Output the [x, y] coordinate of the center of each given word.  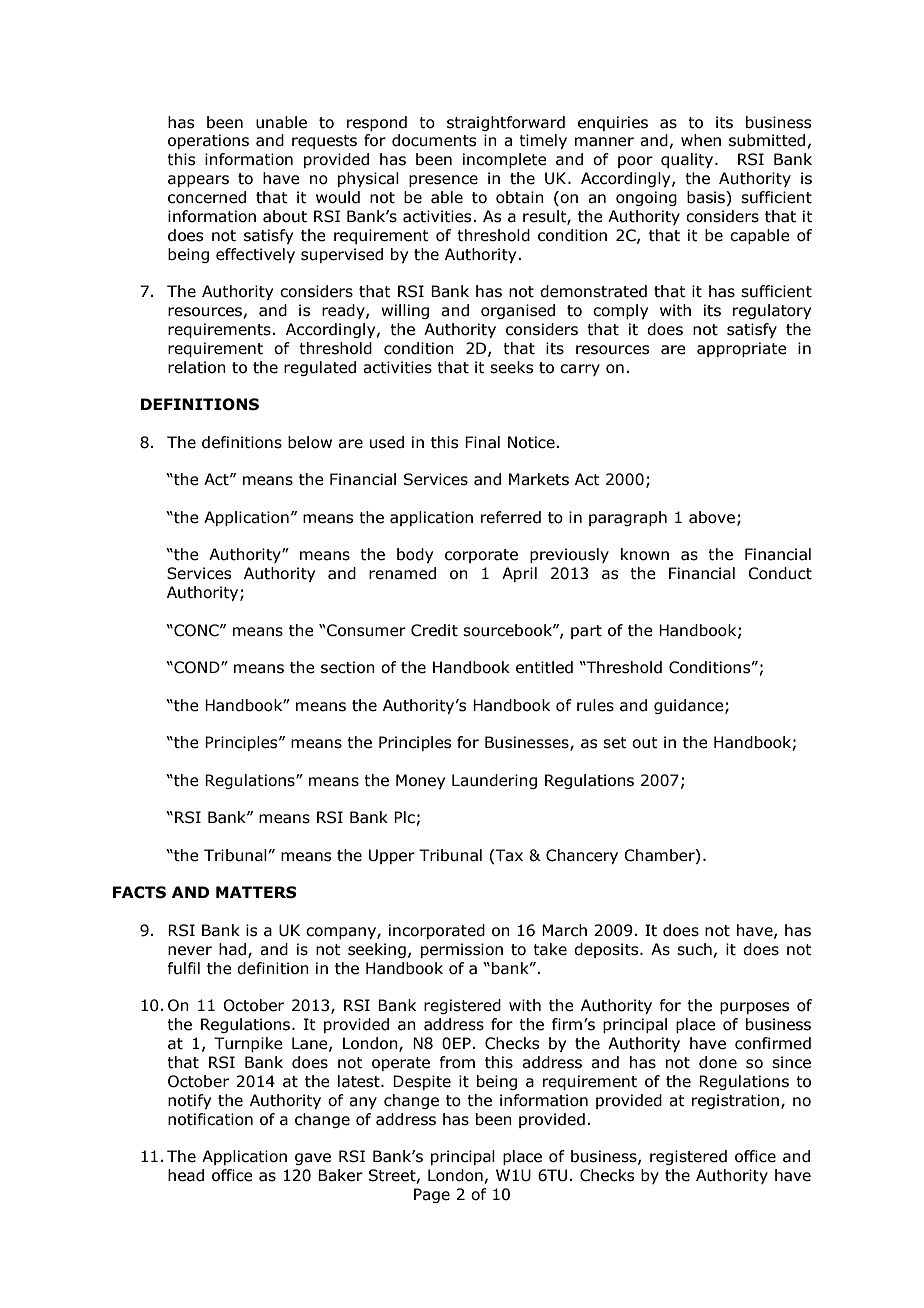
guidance [690, 706]
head [186, 1175]
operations [208, 141]
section [348, 667]
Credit [434, 630]
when [701, 140]
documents [434, 140]
